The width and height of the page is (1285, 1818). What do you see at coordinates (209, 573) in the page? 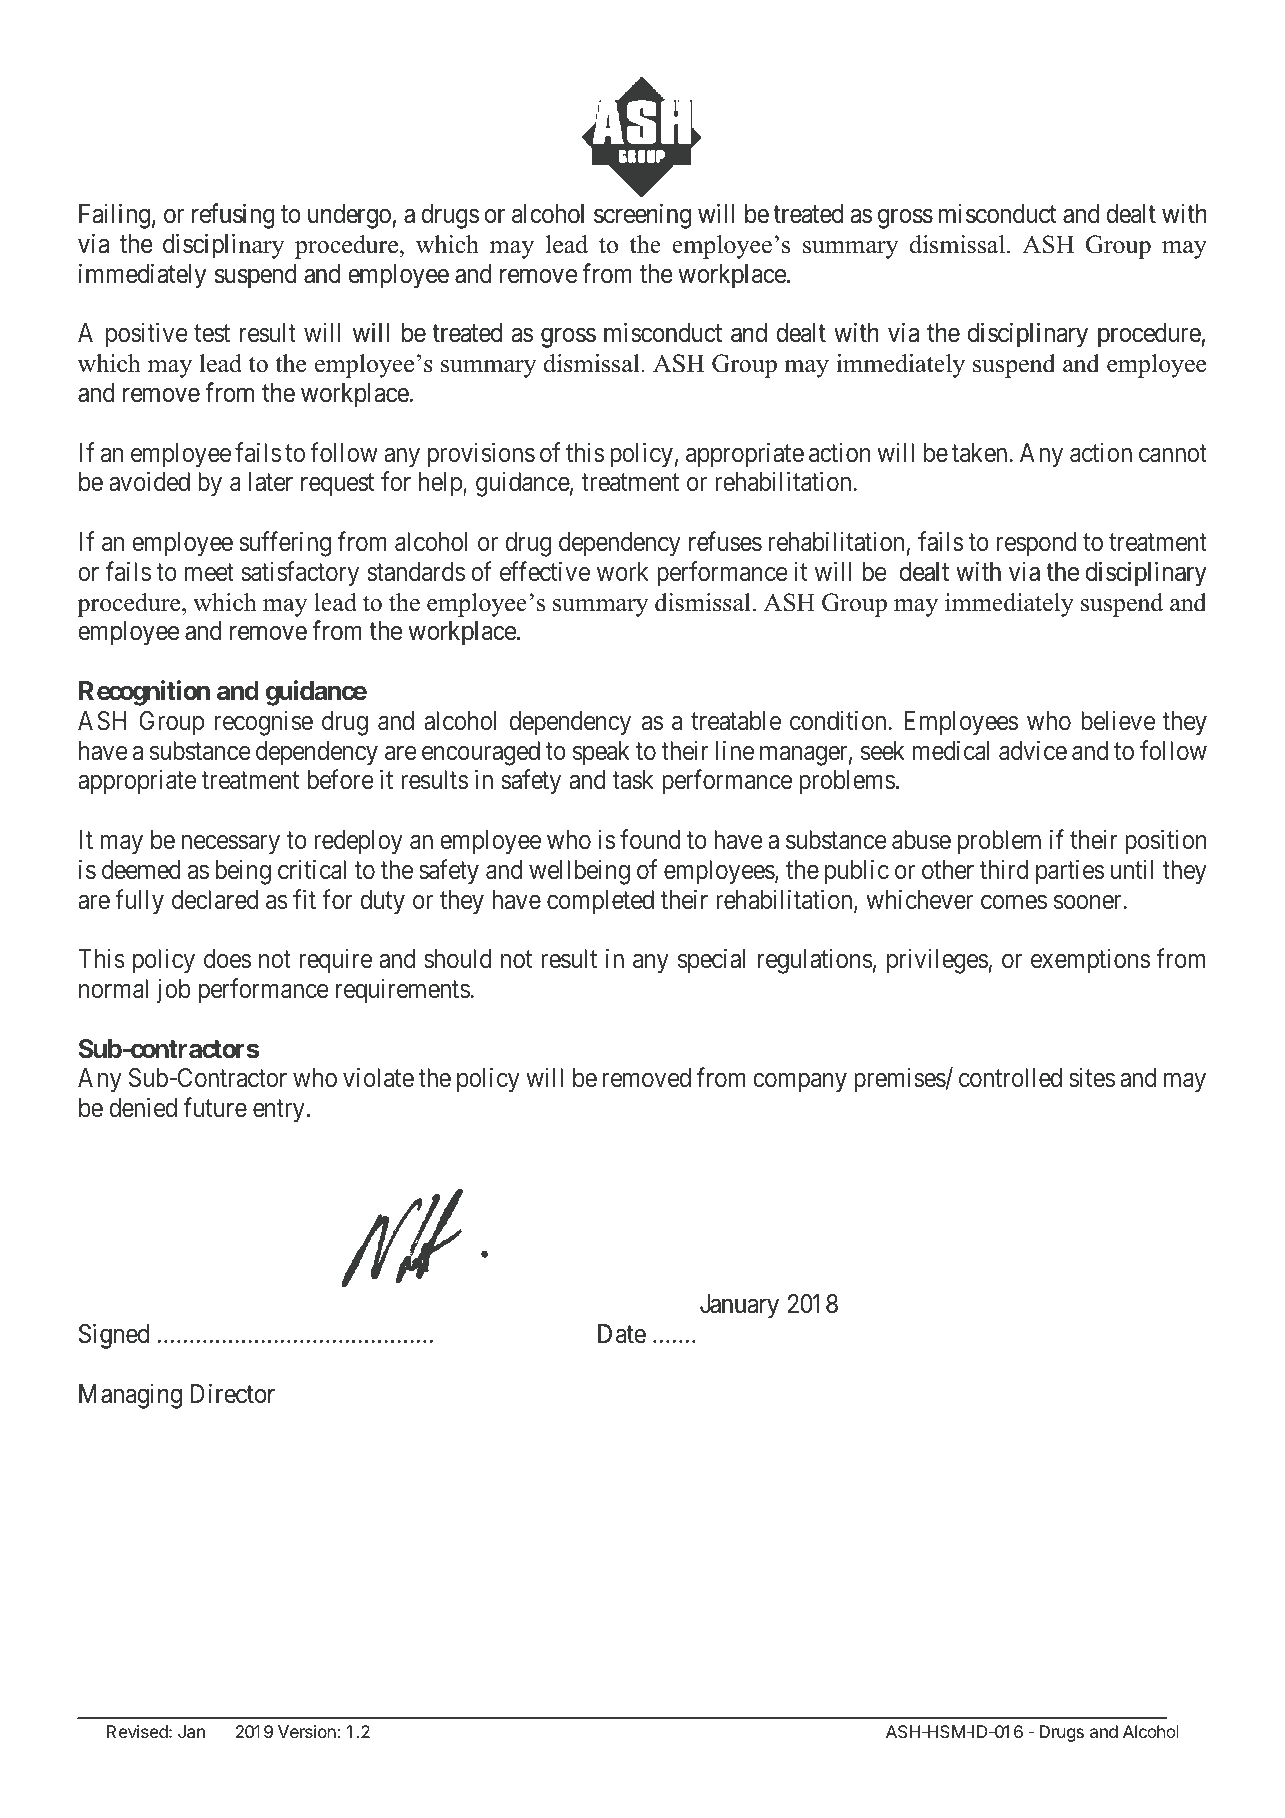
I see `meet` at bounding box center [209, 573].
